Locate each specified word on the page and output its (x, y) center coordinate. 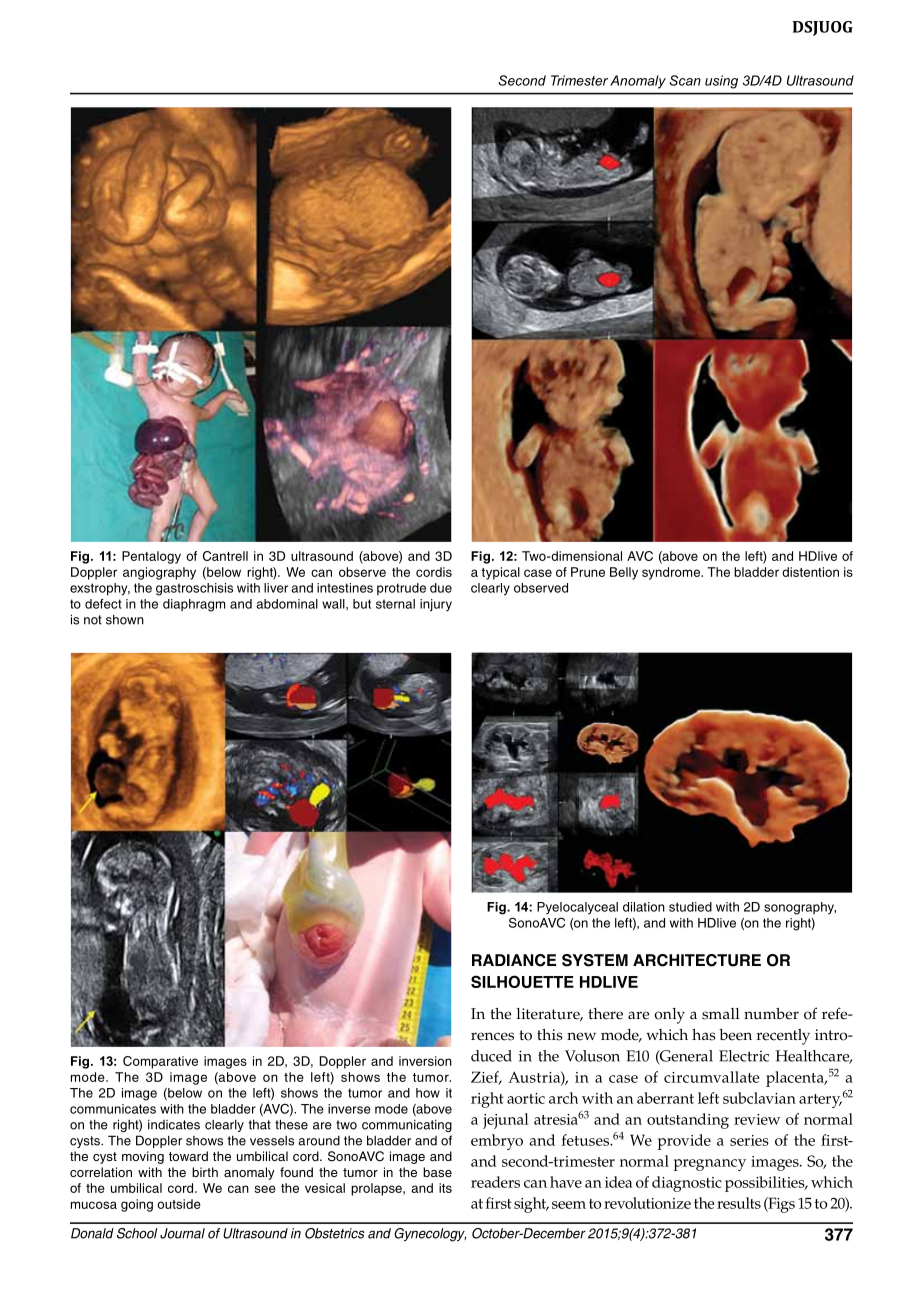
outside (179, 1204)
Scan (685, 80)
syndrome (672, 573)
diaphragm (194, 605)
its (445, 1188)
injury (436, 605)
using (721, 82)
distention (810, 572)
